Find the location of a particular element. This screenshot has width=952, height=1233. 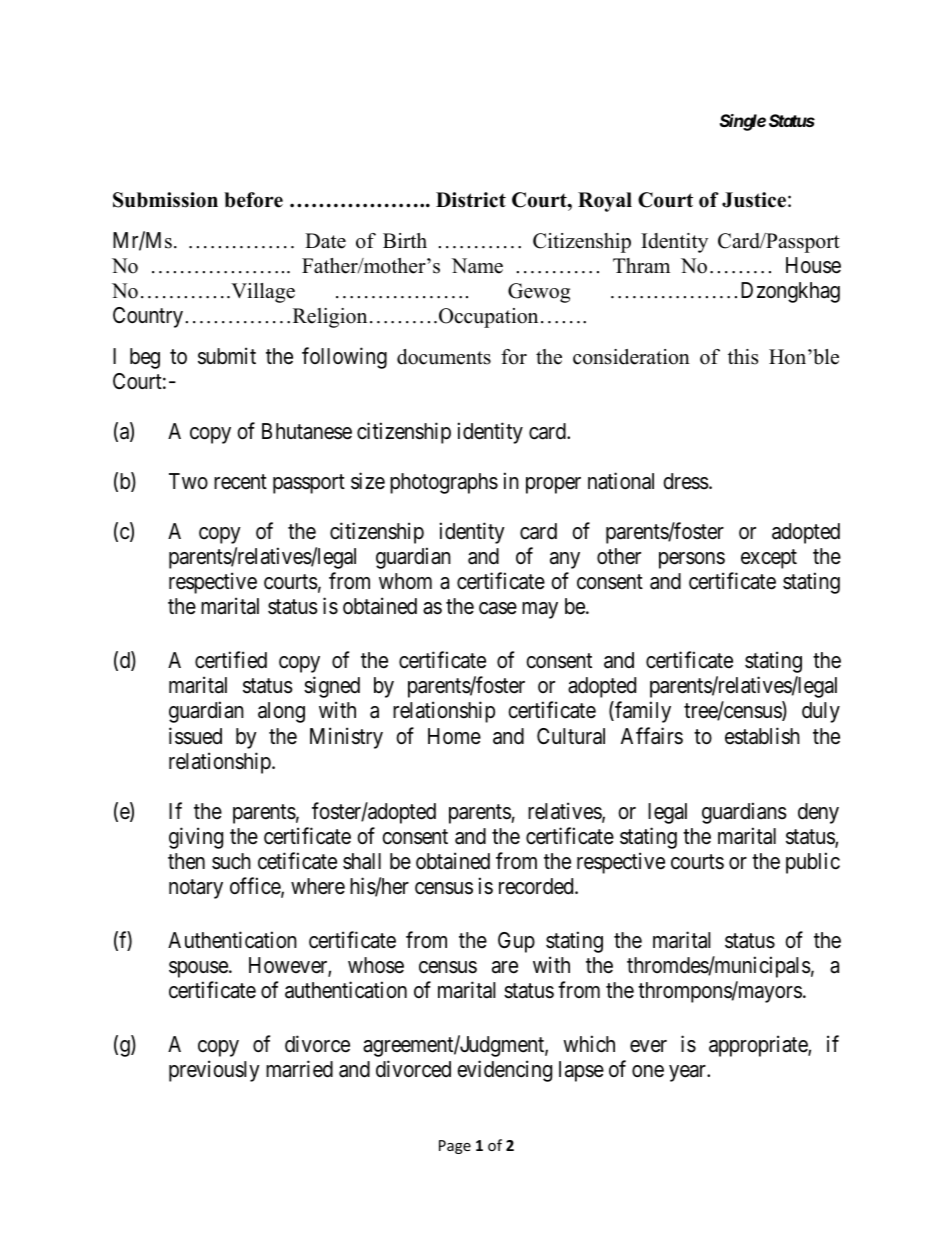

House is located at coordinates (813, 265).
